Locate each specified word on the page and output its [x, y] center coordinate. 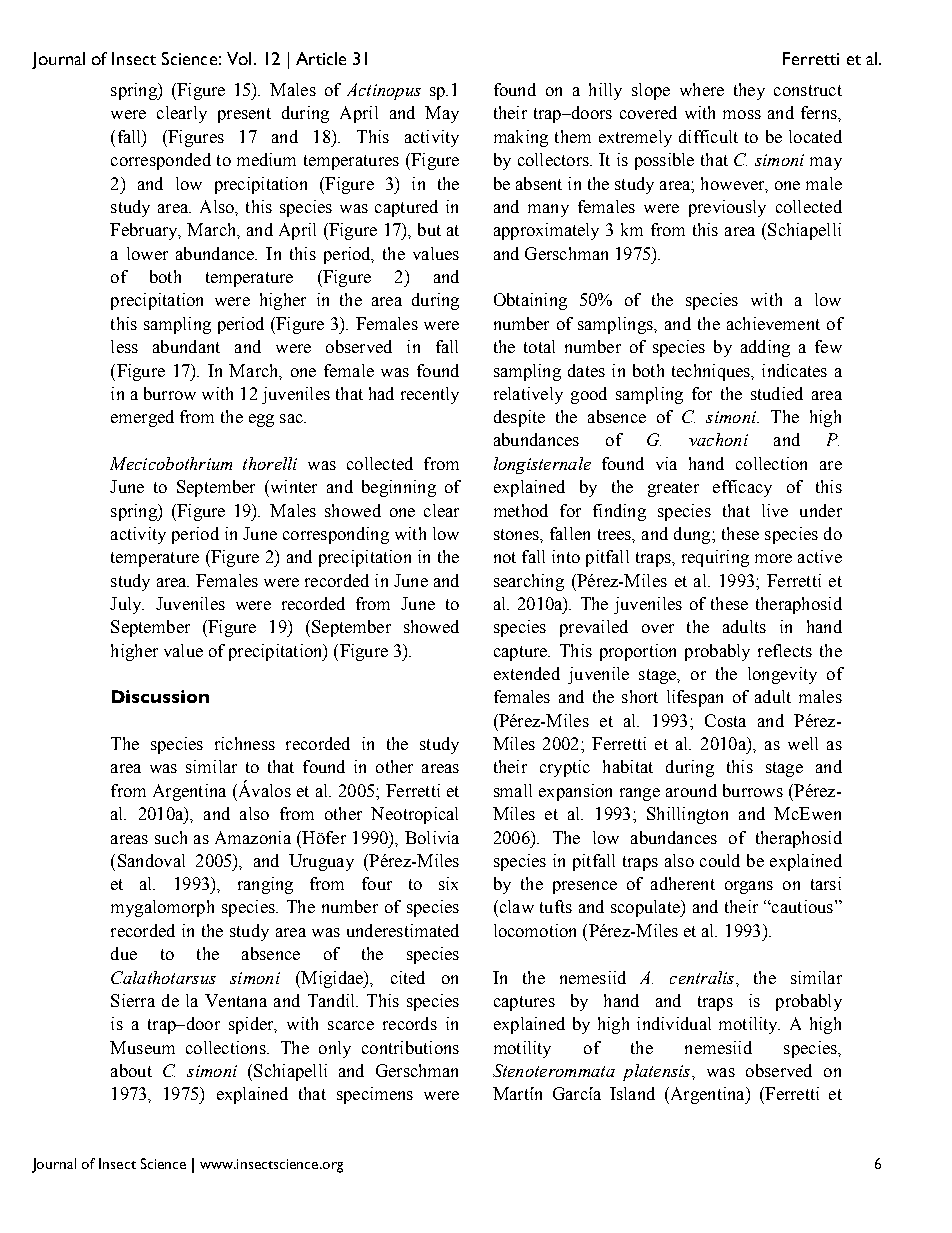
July [127, 605]
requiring [715, 558]
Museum [142, 1047]
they [749, 91]
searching [529, 582]
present [244, 115]
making [521, 138]
